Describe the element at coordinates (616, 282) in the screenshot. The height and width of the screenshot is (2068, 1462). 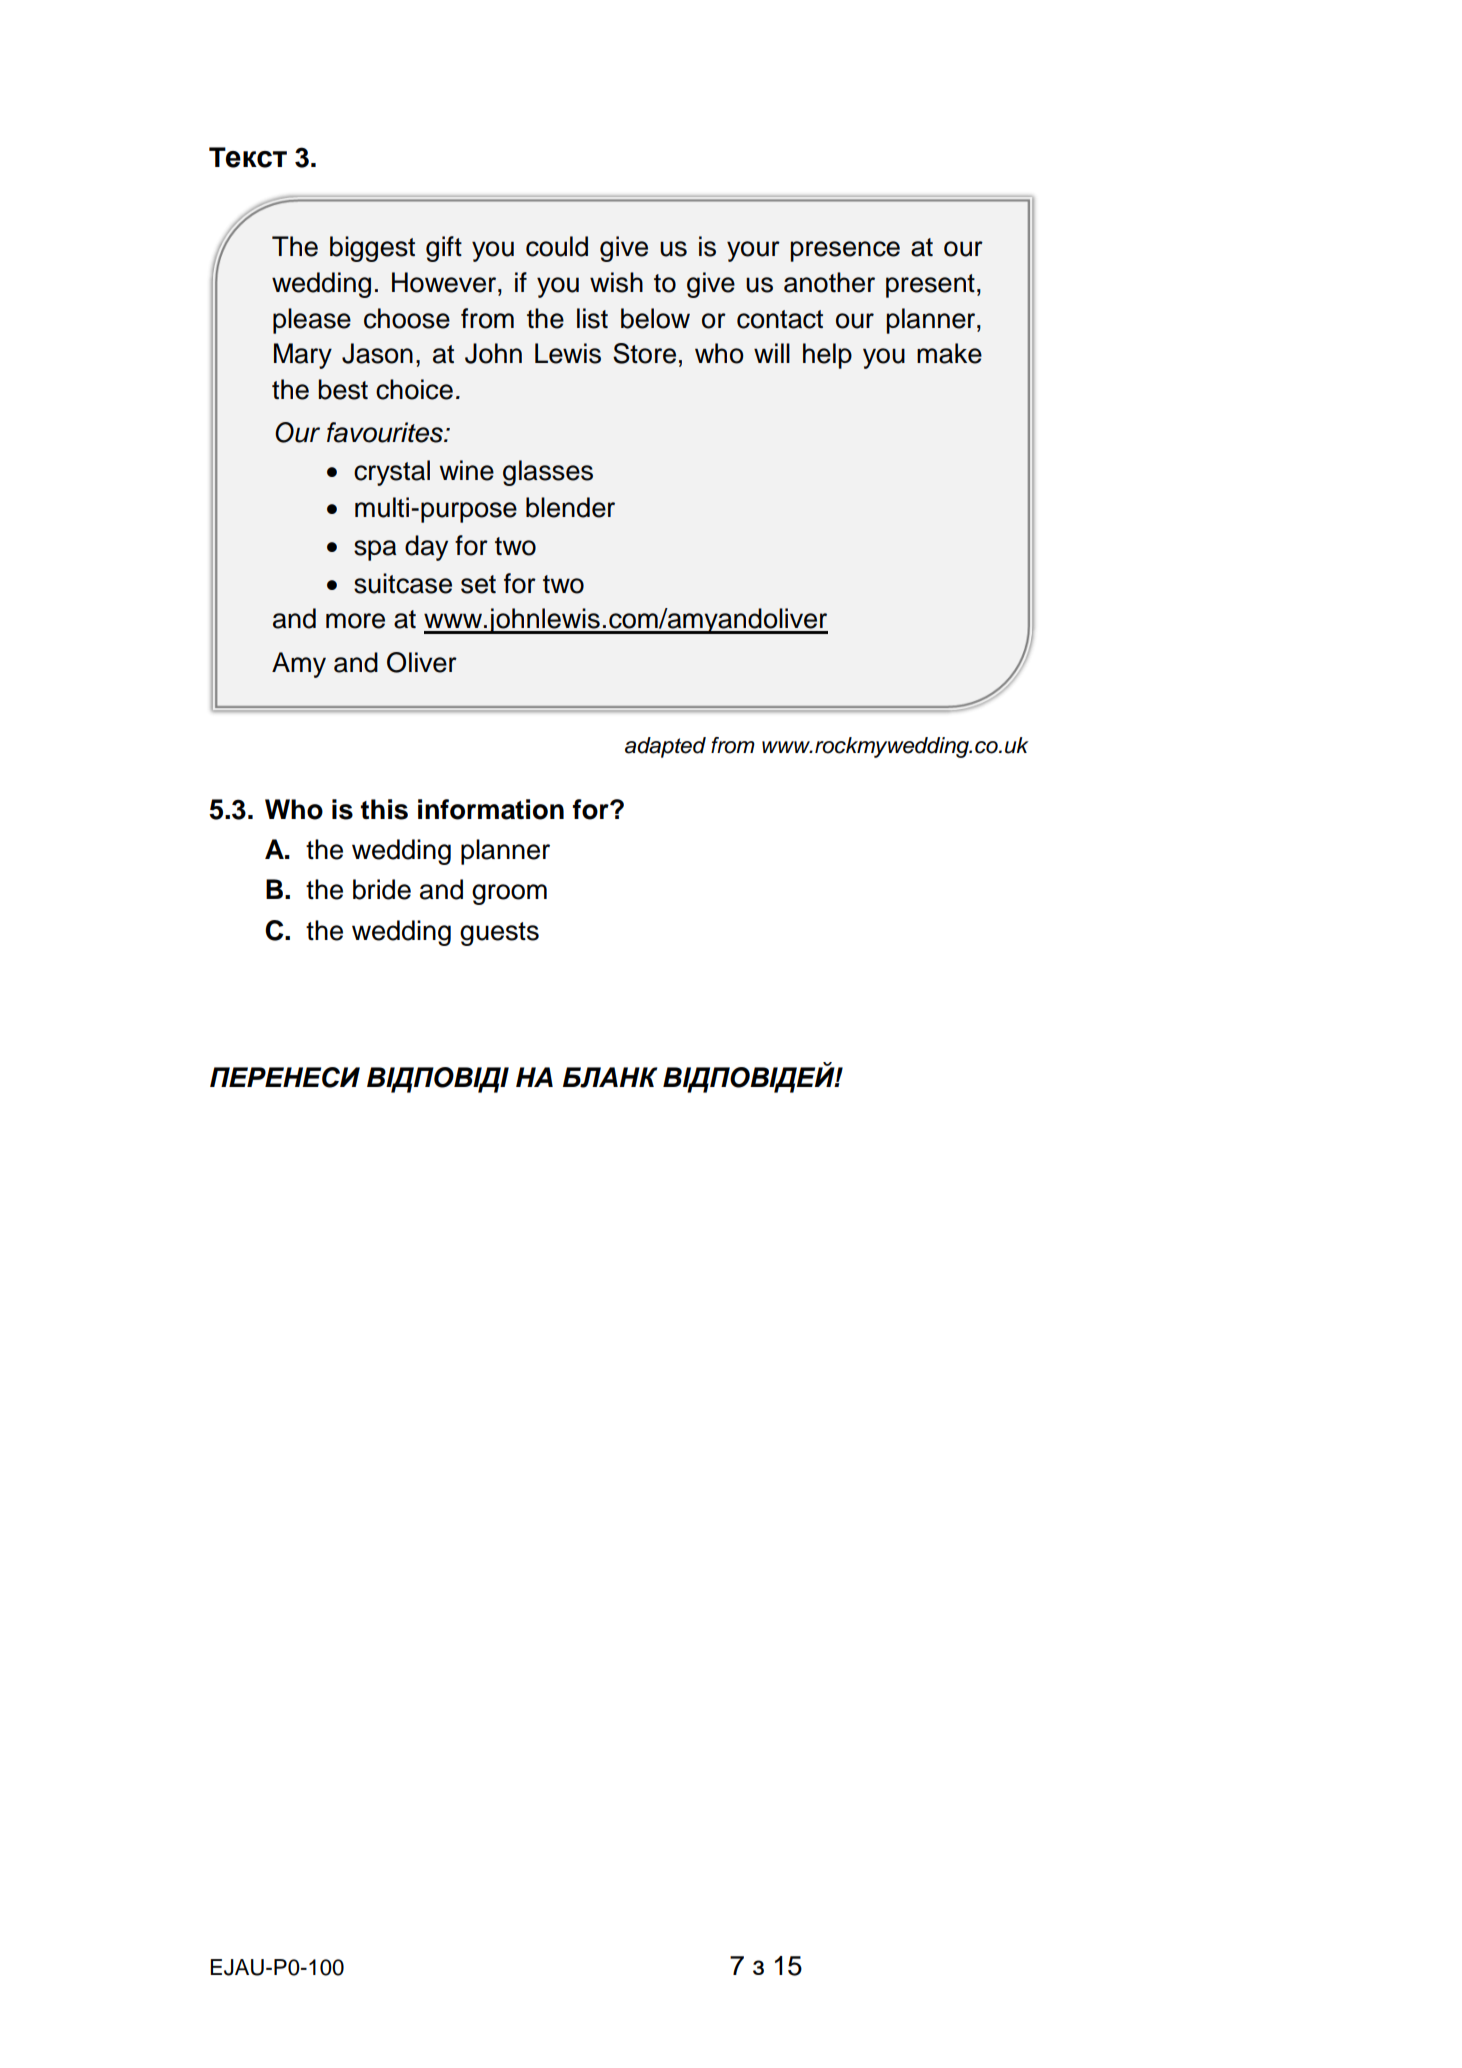
I see `wish` at that location.
